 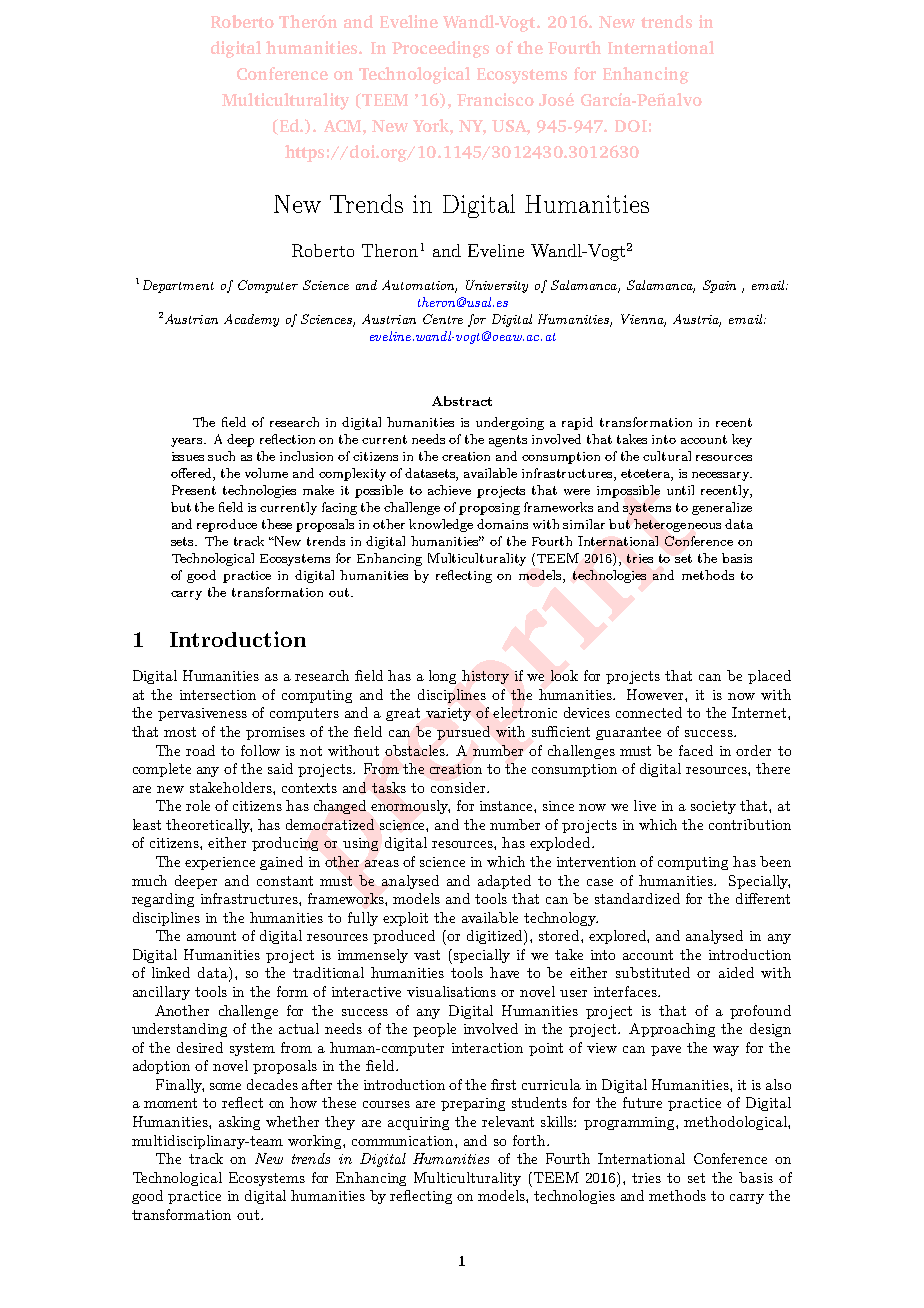 What do you see at coordinates (192, 473) in the document?
I see `offered` at bounding box center [192, 473].
